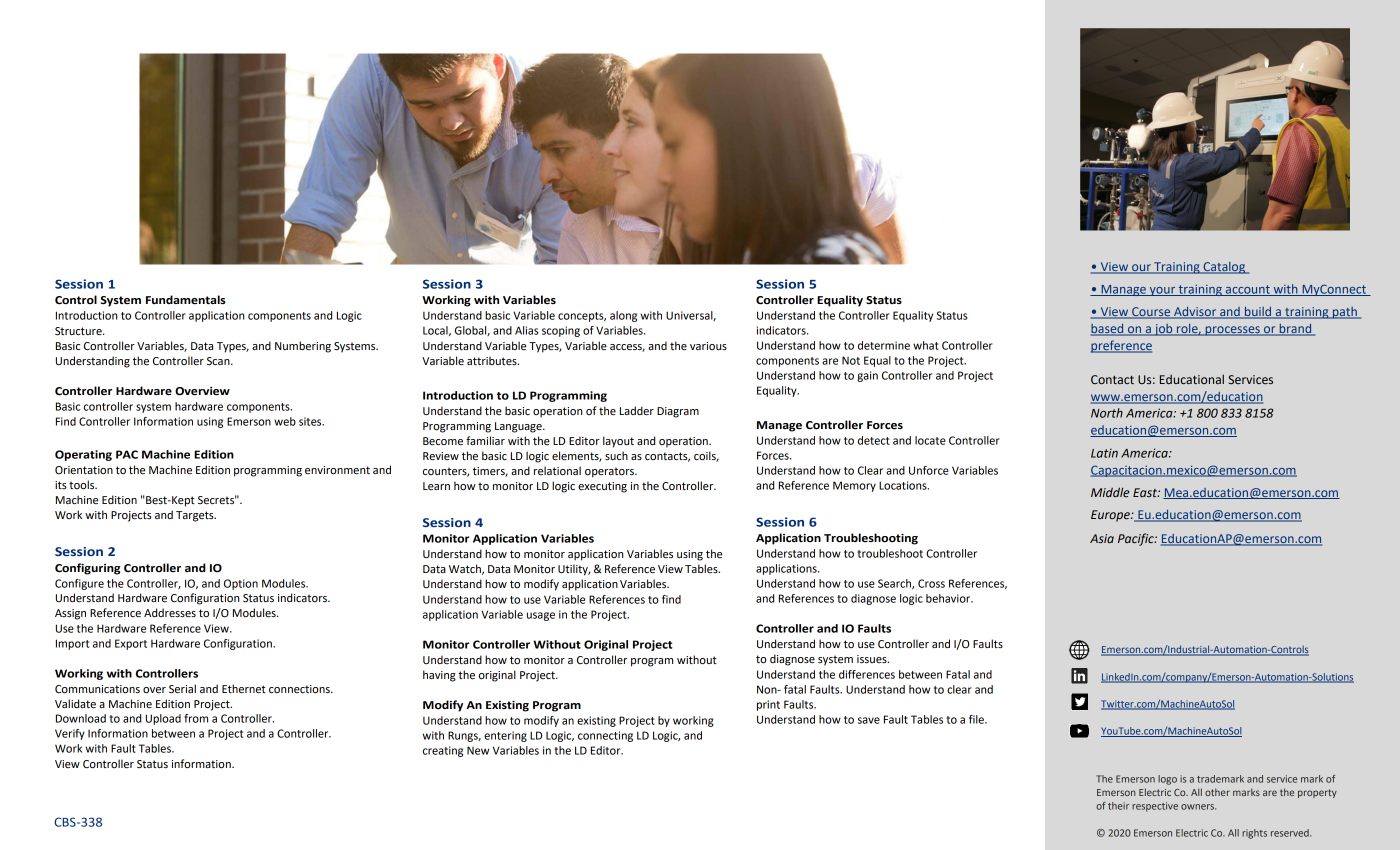 The height and width of the screenshot is (850, 1400). I want to click on Cross, so click(931, 583).
